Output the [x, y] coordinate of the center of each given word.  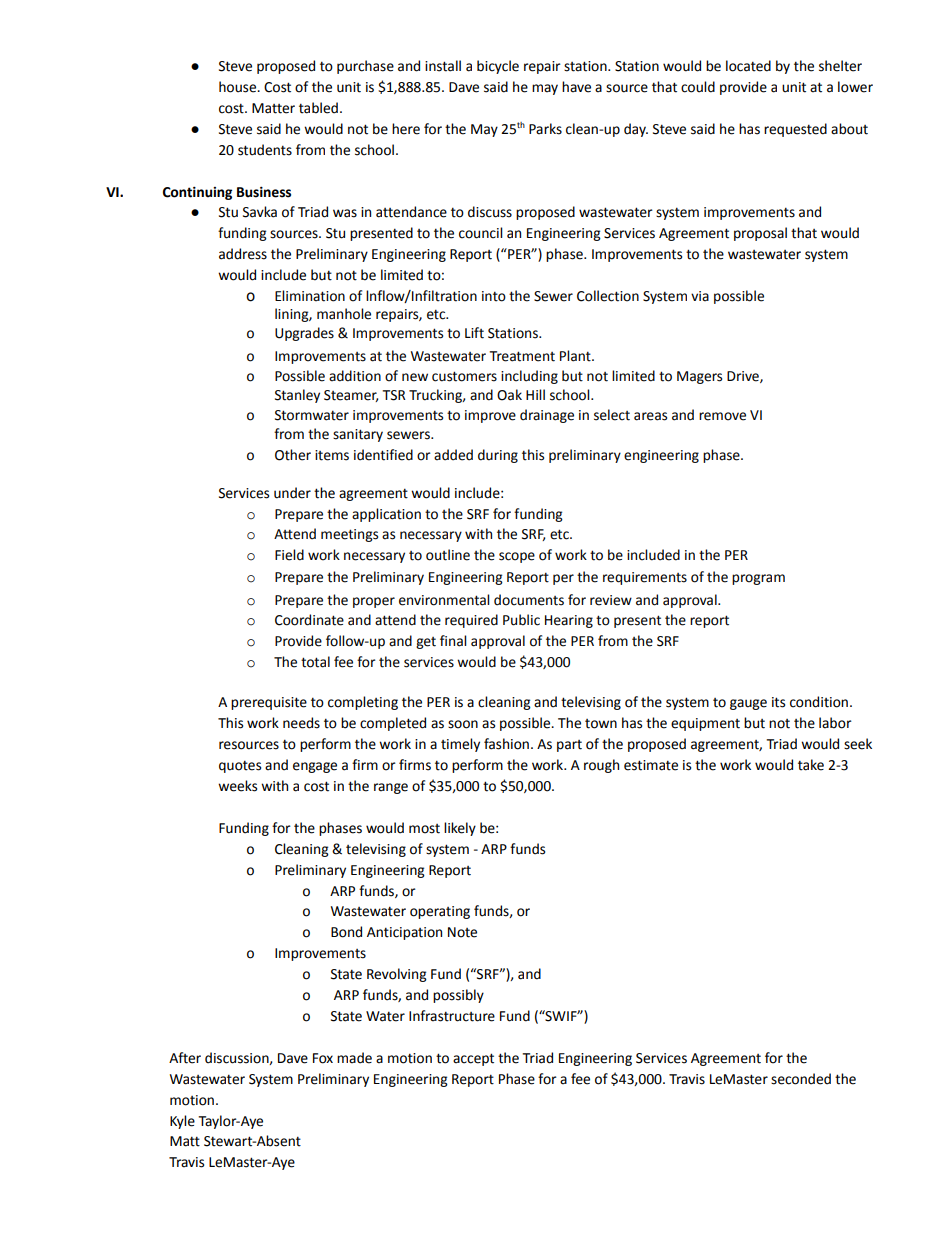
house [238, 87]
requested [795, 130]
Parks [545, 129]
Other [293, 455]
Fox [323, 1058]
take [811, 765]
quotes [240, 766]
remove [722, 416]
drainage [547, 416]
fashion [506, 744]
